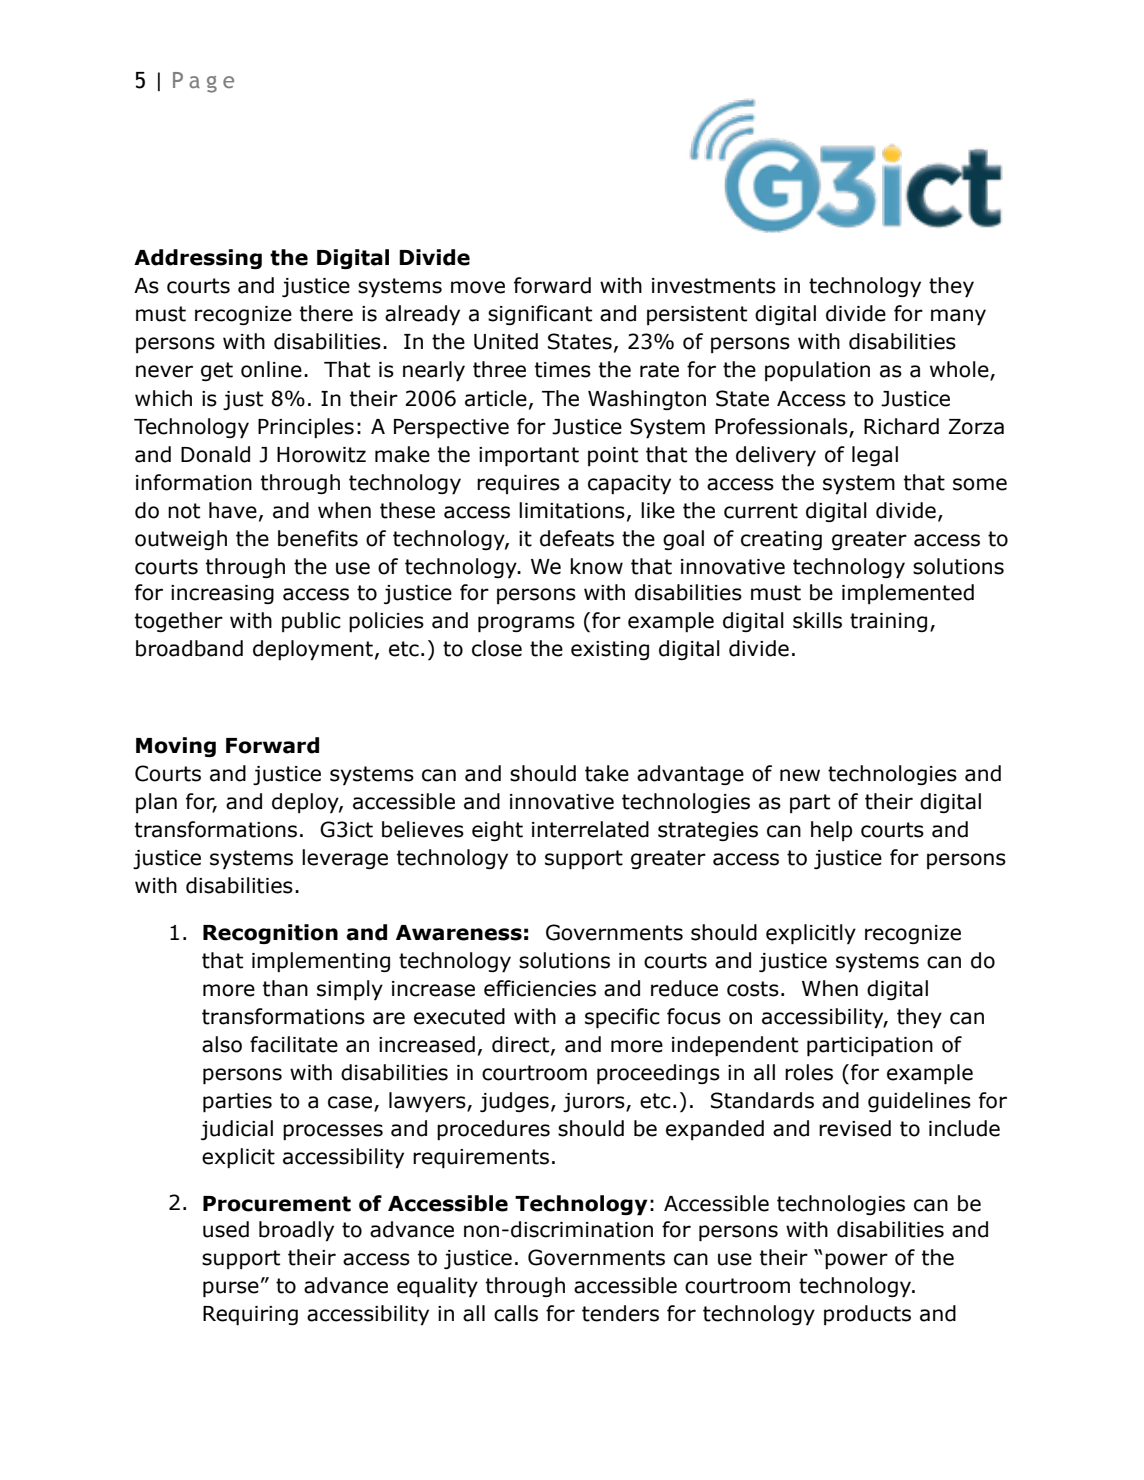 This screenshot has width=1144, height=1480. I want to click on limitations, so click(572, 510).
